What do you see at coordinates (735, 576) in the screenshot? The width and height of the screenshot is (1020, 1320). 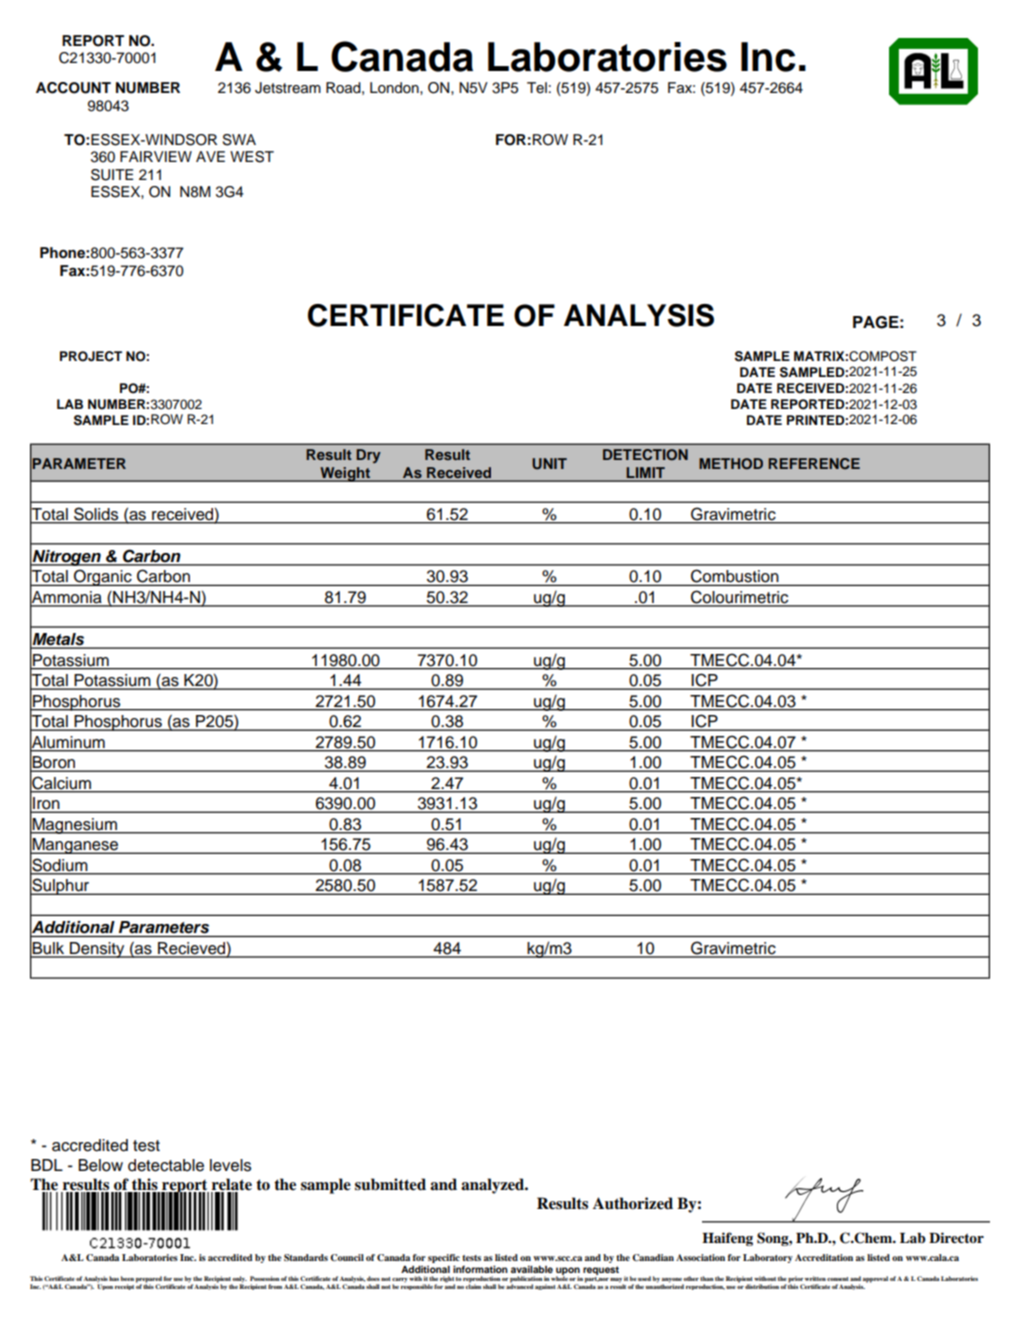 I see `Combustion` at bounding box center [735, 576].
